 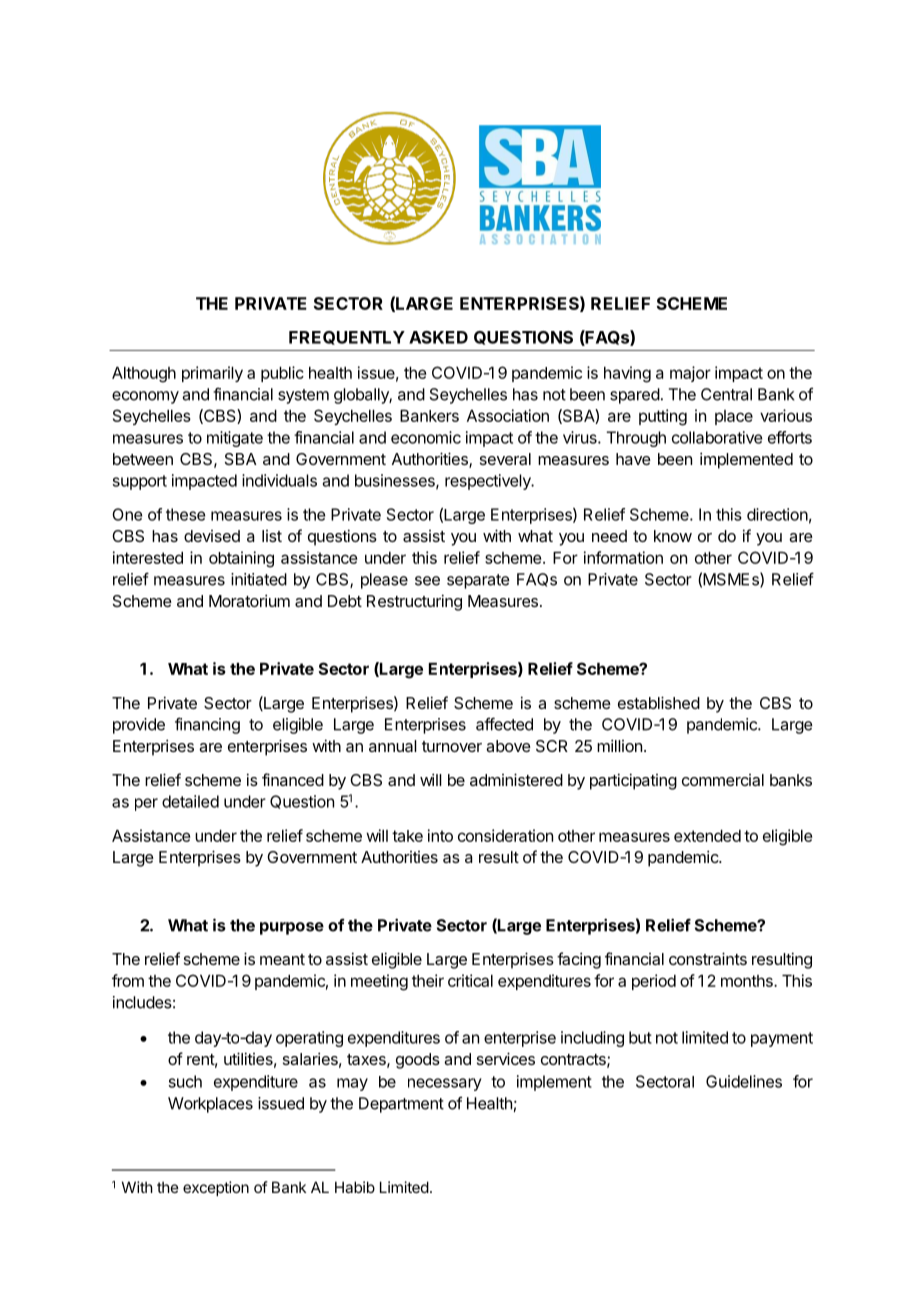 I want to click on financing, so click(x=207, y=725).
